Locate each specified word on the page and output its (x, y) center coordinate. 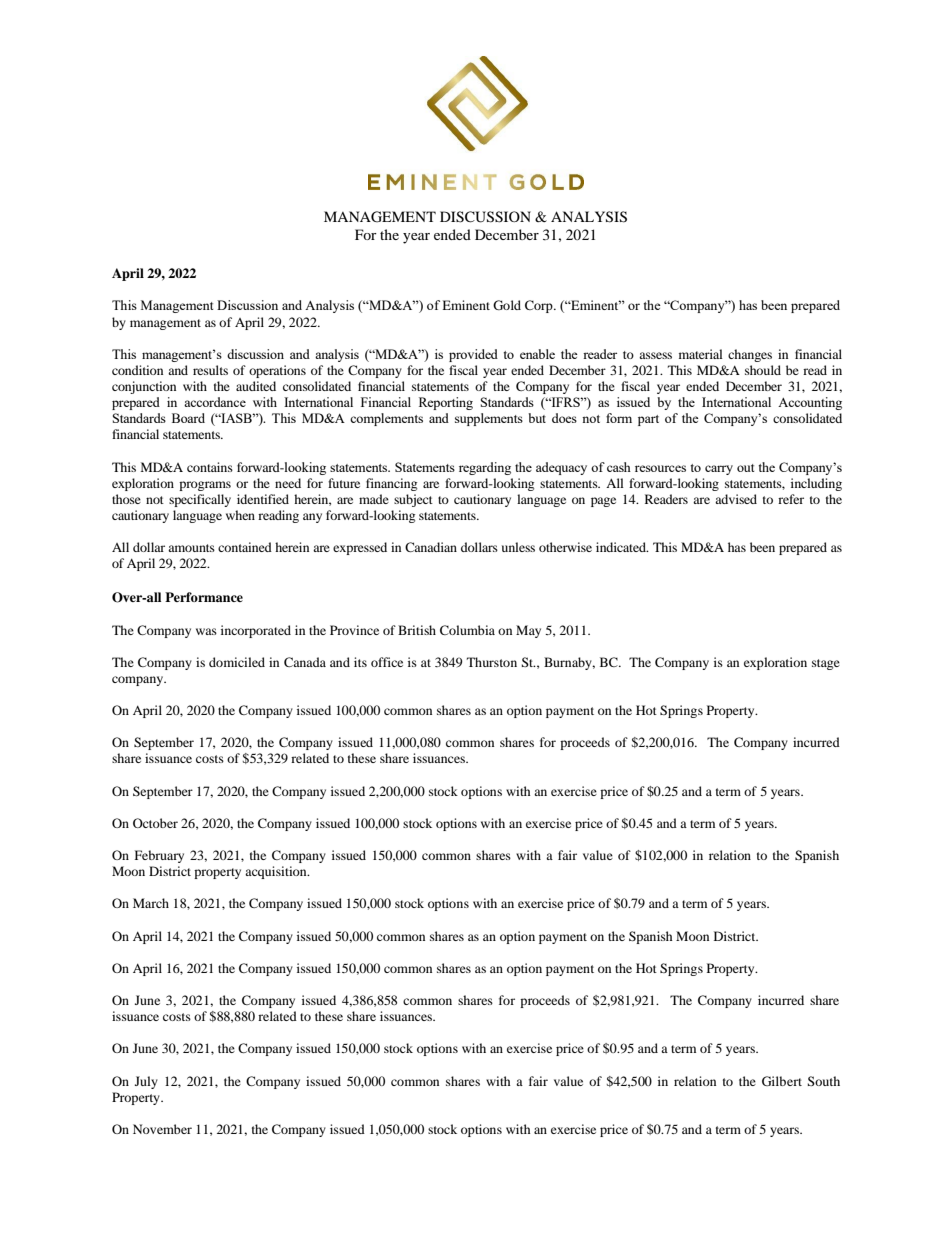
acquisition (277, 872)
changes (750, 355)
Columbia (467, 630)
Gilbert (782, 1081)
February (159, 856)
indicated (622, 547)
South (823, 1081)
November (162, 1129)
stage (826, 664)
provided (473, 355)
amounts (191, 548)
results (210, 370)
